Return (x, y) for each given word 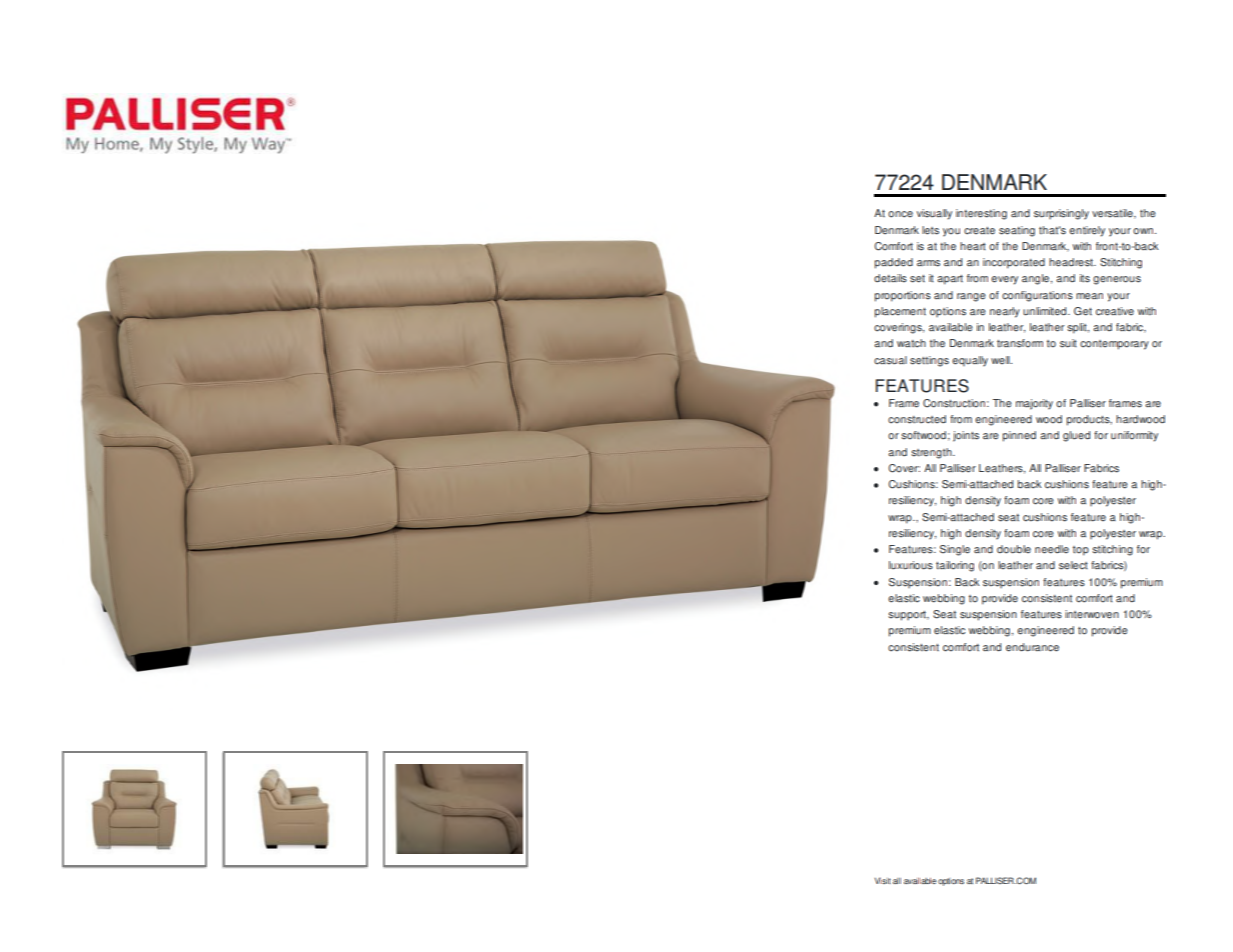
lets (930, 230)
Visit (883, 880)
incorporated (1014, 263)
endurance (1032, 647)
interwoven (1092, 614)
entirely (1087, 231)
